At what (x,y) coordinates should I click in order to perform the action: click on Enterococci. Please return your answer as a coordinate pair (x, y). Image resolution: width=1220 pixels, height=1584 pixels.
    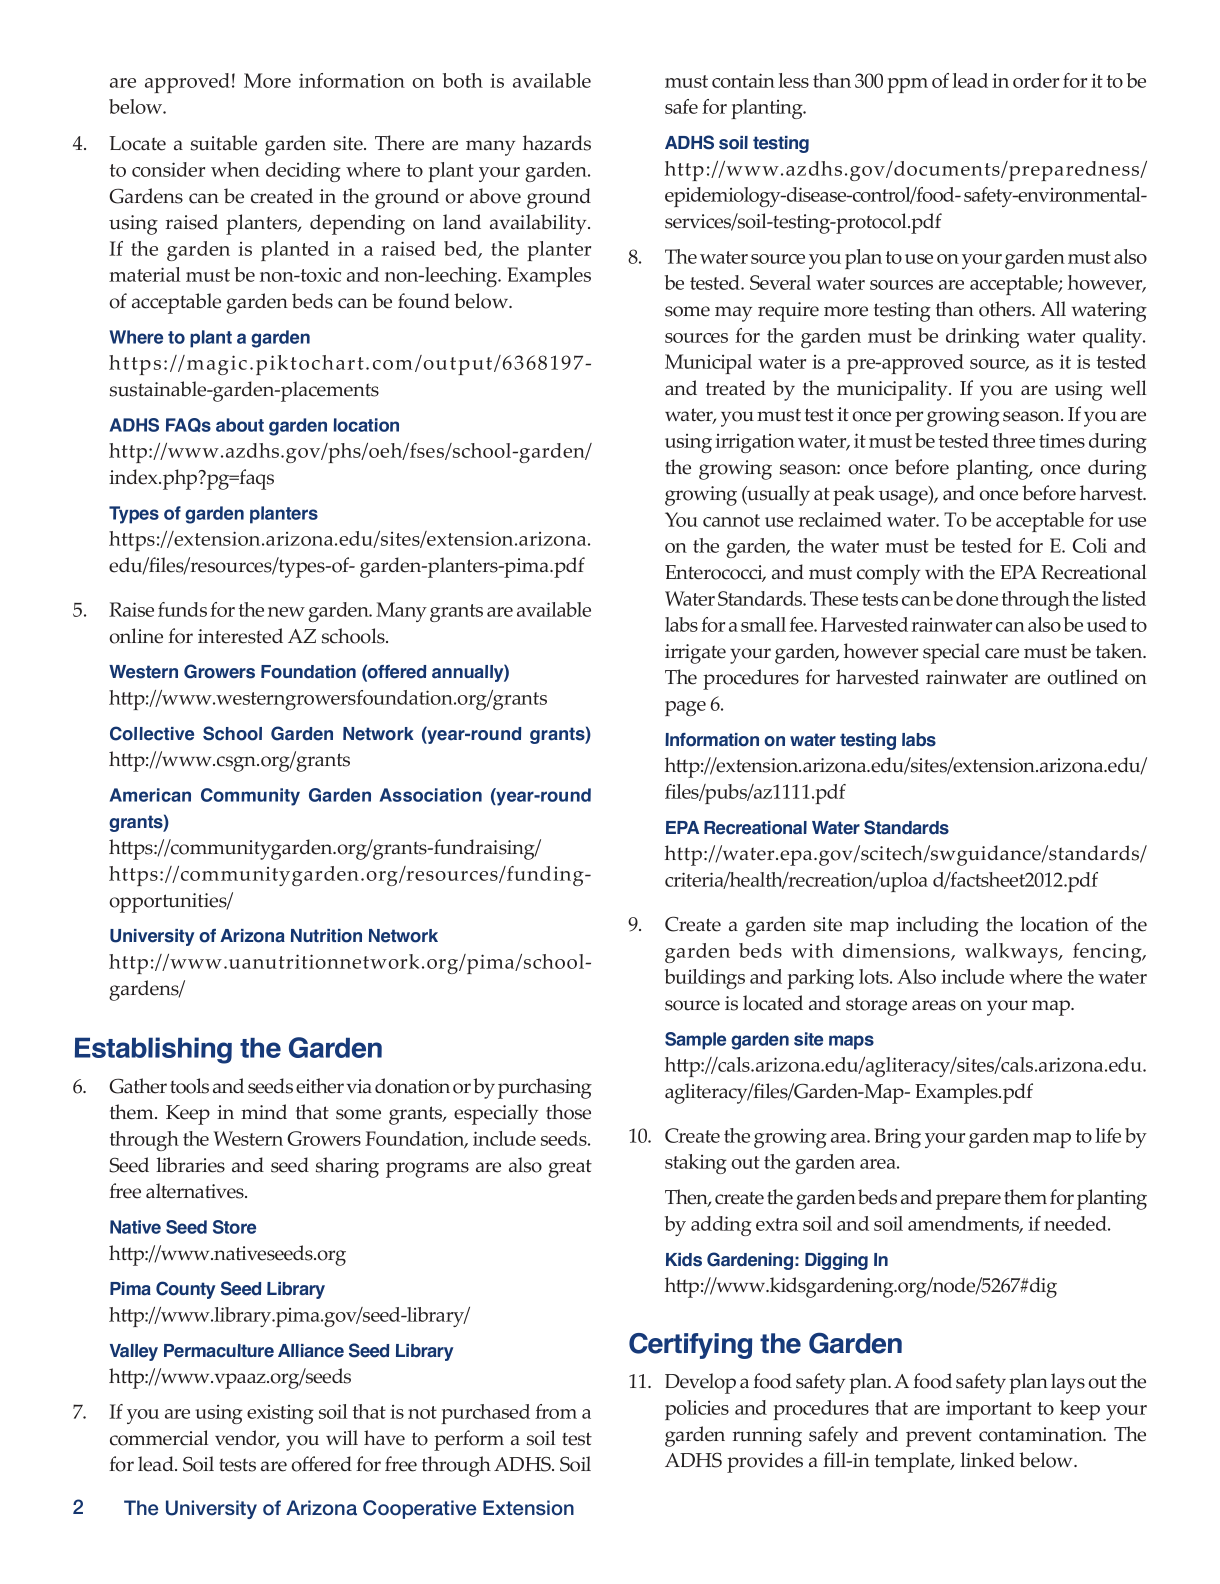
    Looking at the image, I should click on (715, 573).
